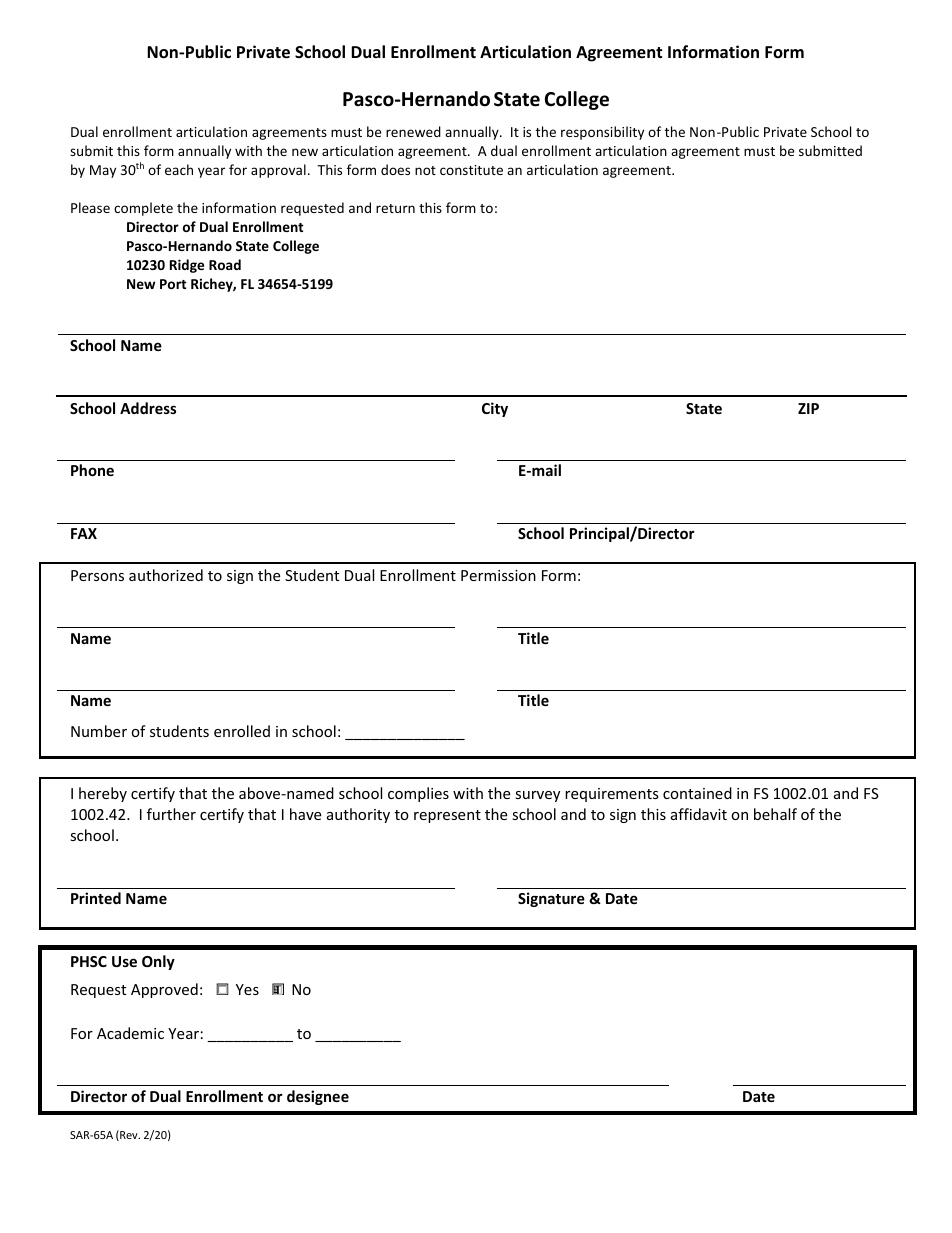 This image has height=1233, width=952. Describe the element at coordinates (148, 408) in the image. I see `Address` at that location.
